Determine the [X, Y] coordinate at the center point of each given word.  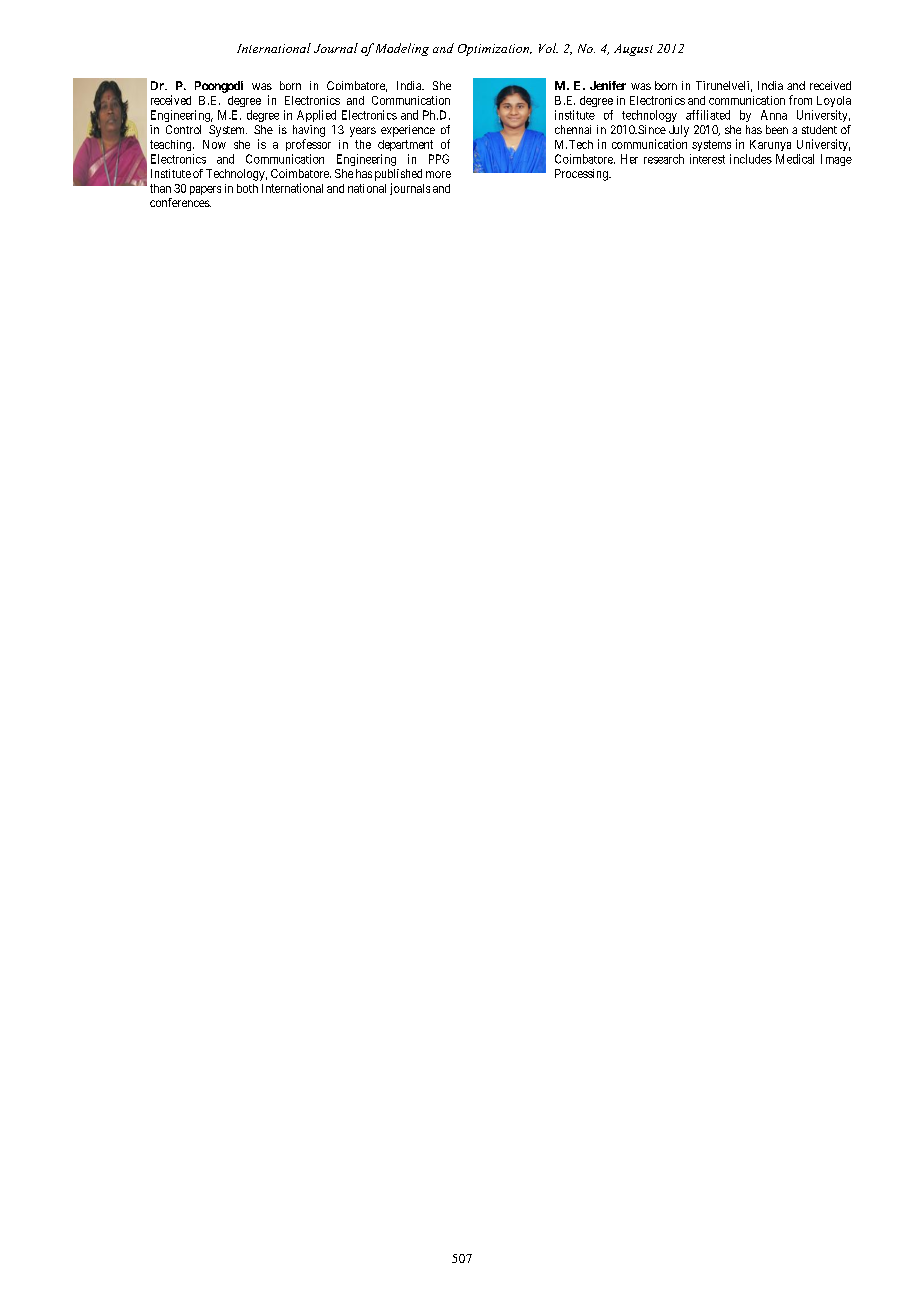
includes [751, 159]
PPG [439, 159]
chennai [573, 129]
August [633, 50]
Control [183, 129]
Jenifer [608, 85]
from [800, 100]
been [777, 129]
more [438, 174]
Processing [582, 175]
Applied [316, 116]
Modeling [402, 49]
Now [214, 144]
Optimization [495, 50]
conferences [180, 202]
